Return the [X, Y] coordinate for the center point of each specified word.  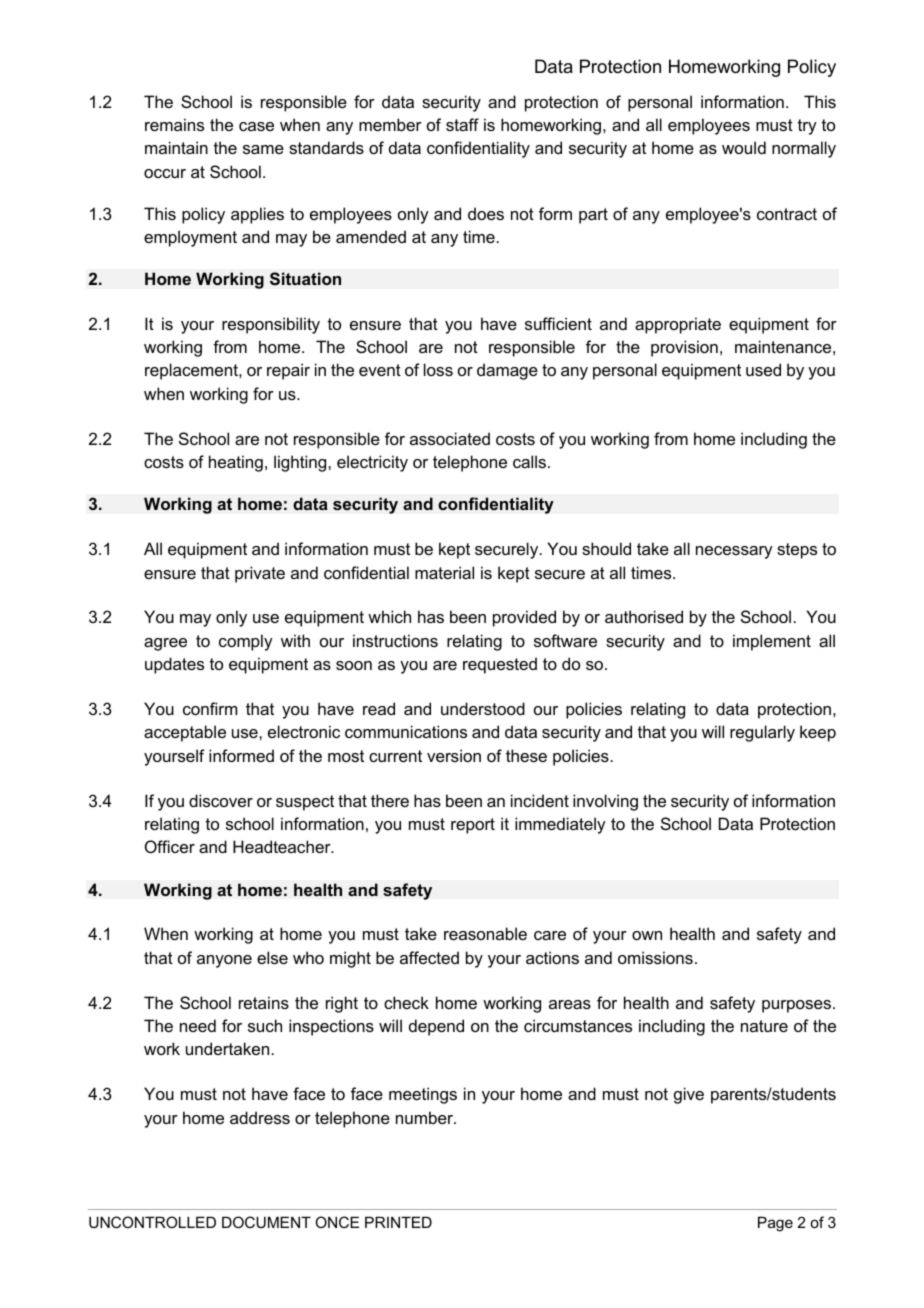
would [744, 147]
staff [462, 124]
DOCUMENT [266, 1222]
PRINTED [398, 1222]
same [263, 149]
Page [775, 1224]
